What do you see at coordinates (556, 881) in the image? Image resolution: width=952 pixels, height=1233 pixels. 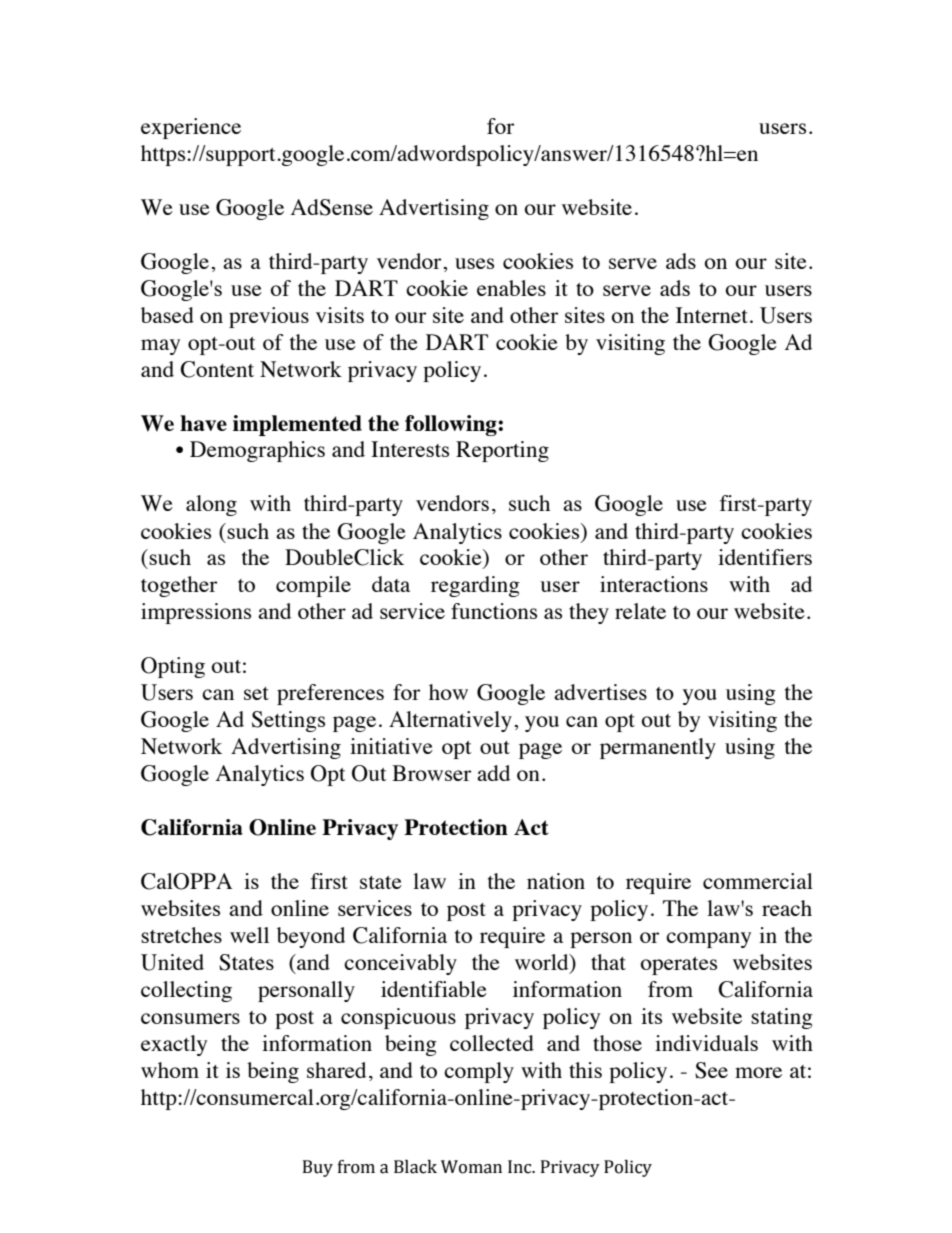 I see `nation` at bounding box center [556, 881].
